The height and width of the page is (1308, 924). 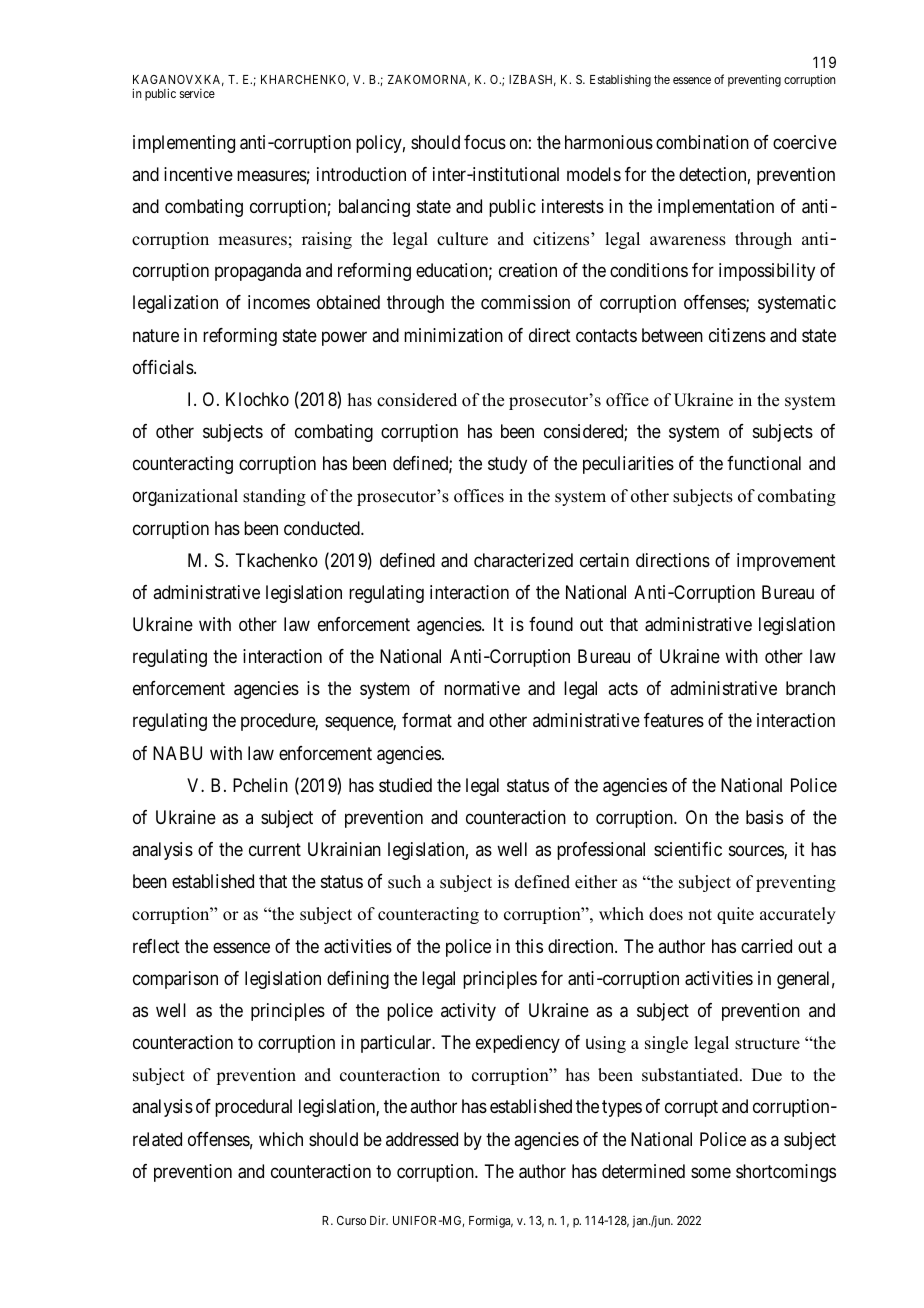 I want to click on minimization, so click(x=453, y=335).
